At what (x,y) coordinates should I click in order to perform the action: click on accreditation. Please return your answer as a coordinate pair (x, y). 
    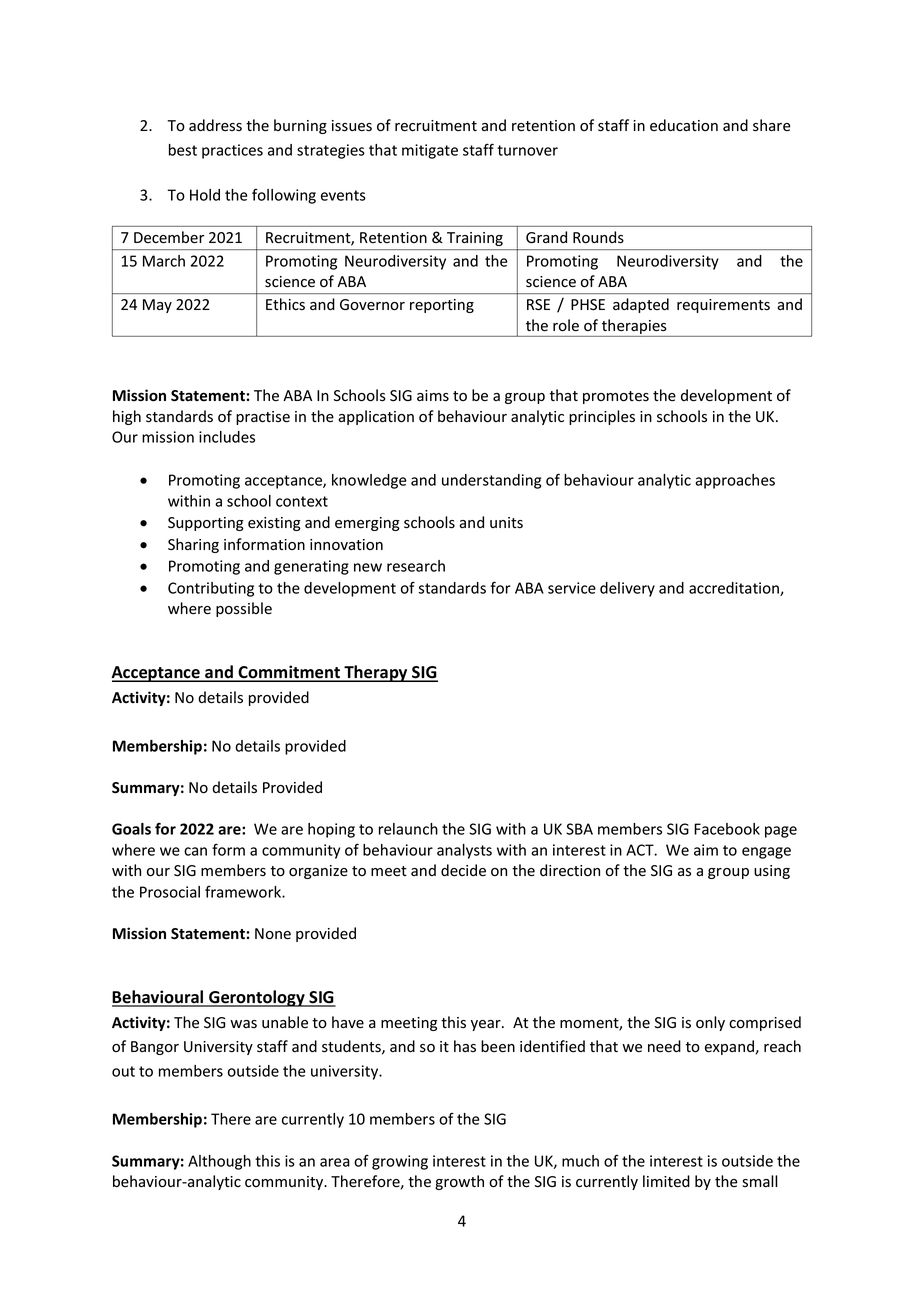
    Looking at the image, I should click on (735, 589).
